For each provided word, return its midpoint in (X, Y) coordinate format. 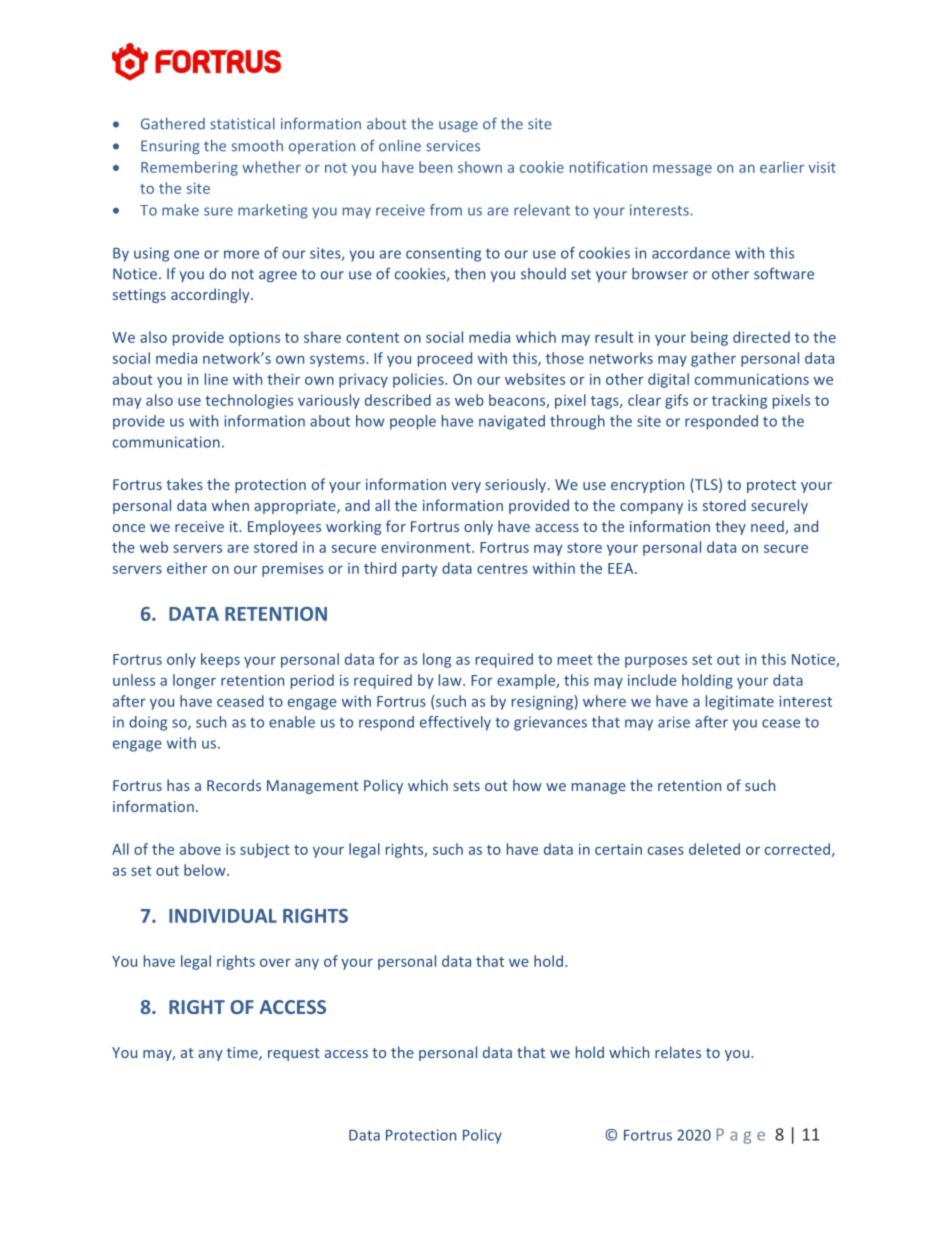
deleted (714, 849)
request (294, 1054)
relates (678, 1052)
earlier (782, 167)
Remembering (189, 168)
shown (480, 167)
